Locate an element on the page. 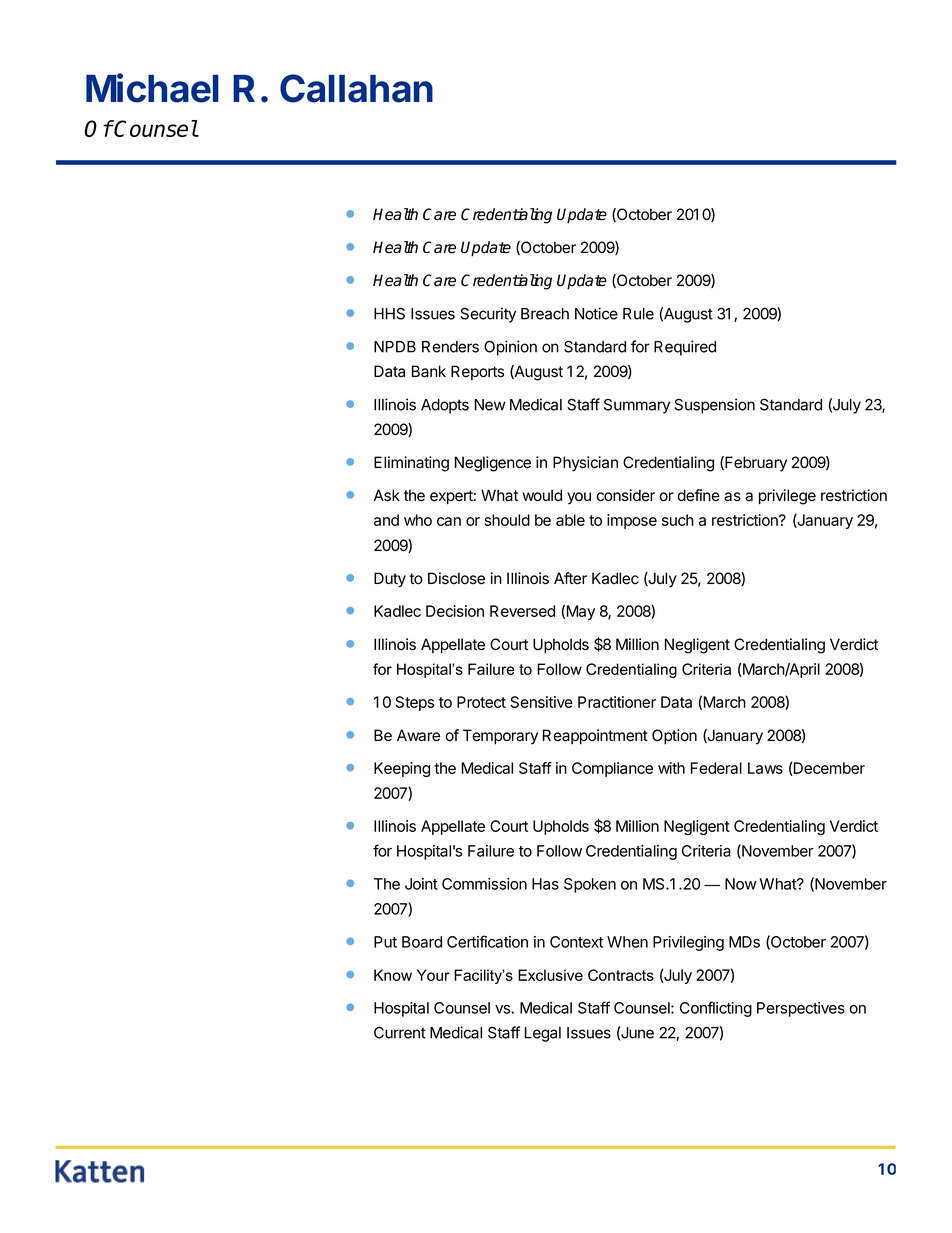  Duty is located at coordinates (390, 580).
